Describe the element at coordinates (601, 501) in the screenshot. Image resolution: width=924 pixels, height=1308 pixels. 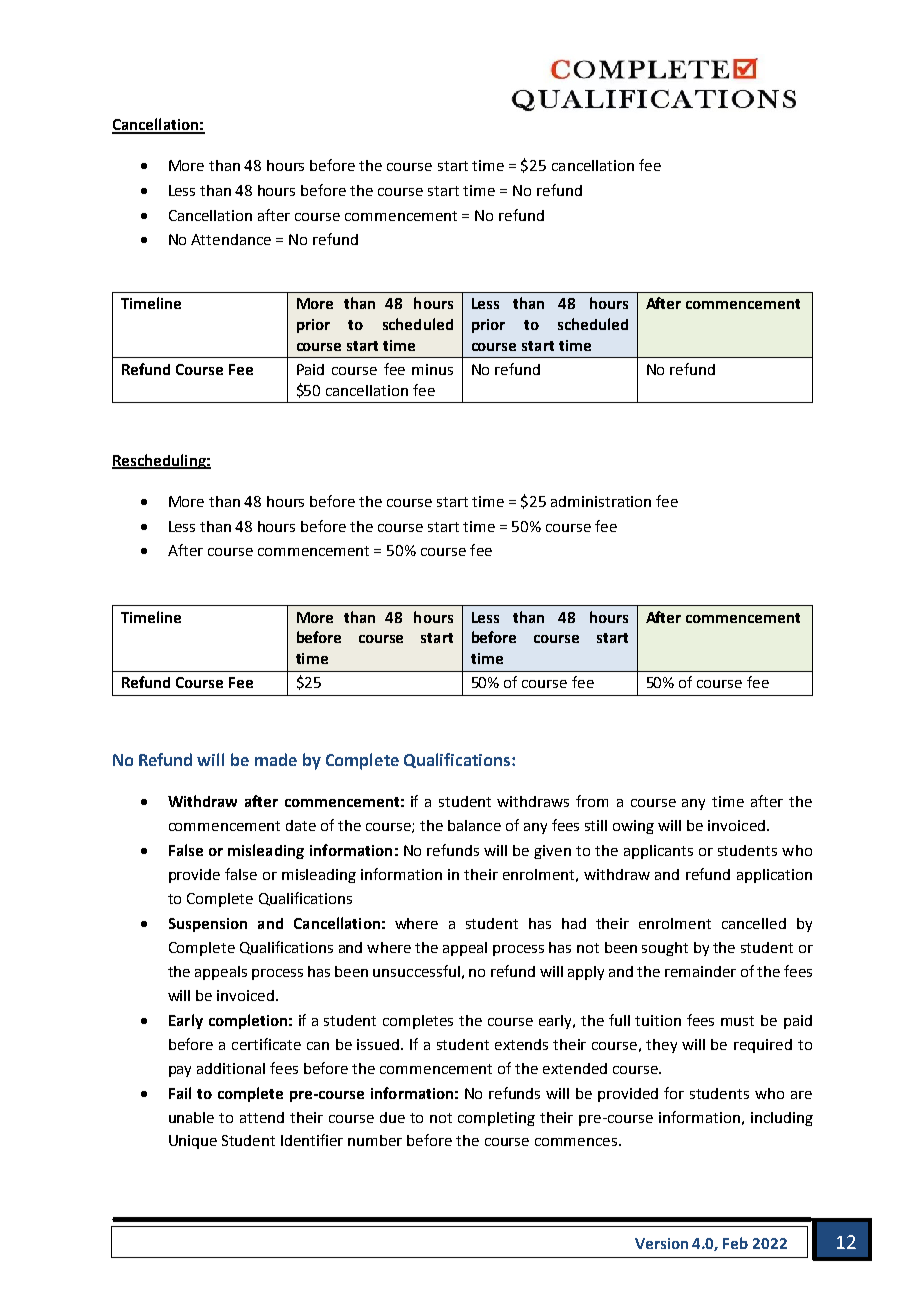
I see `administration` at that location.
